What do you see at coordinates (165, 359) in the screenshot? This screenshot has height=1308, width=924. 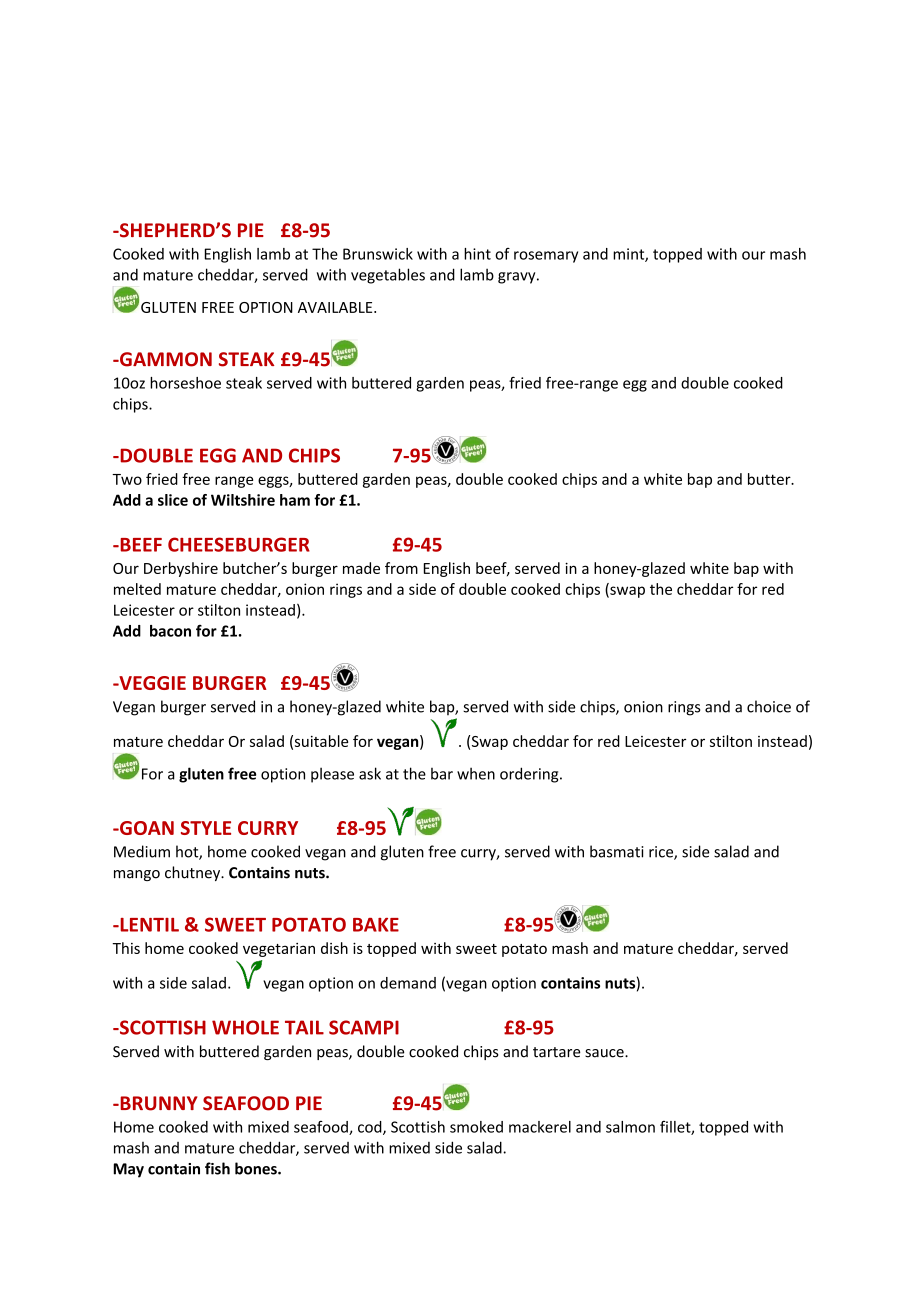 I see `GAMMON` at bounding box center [165, 359].
